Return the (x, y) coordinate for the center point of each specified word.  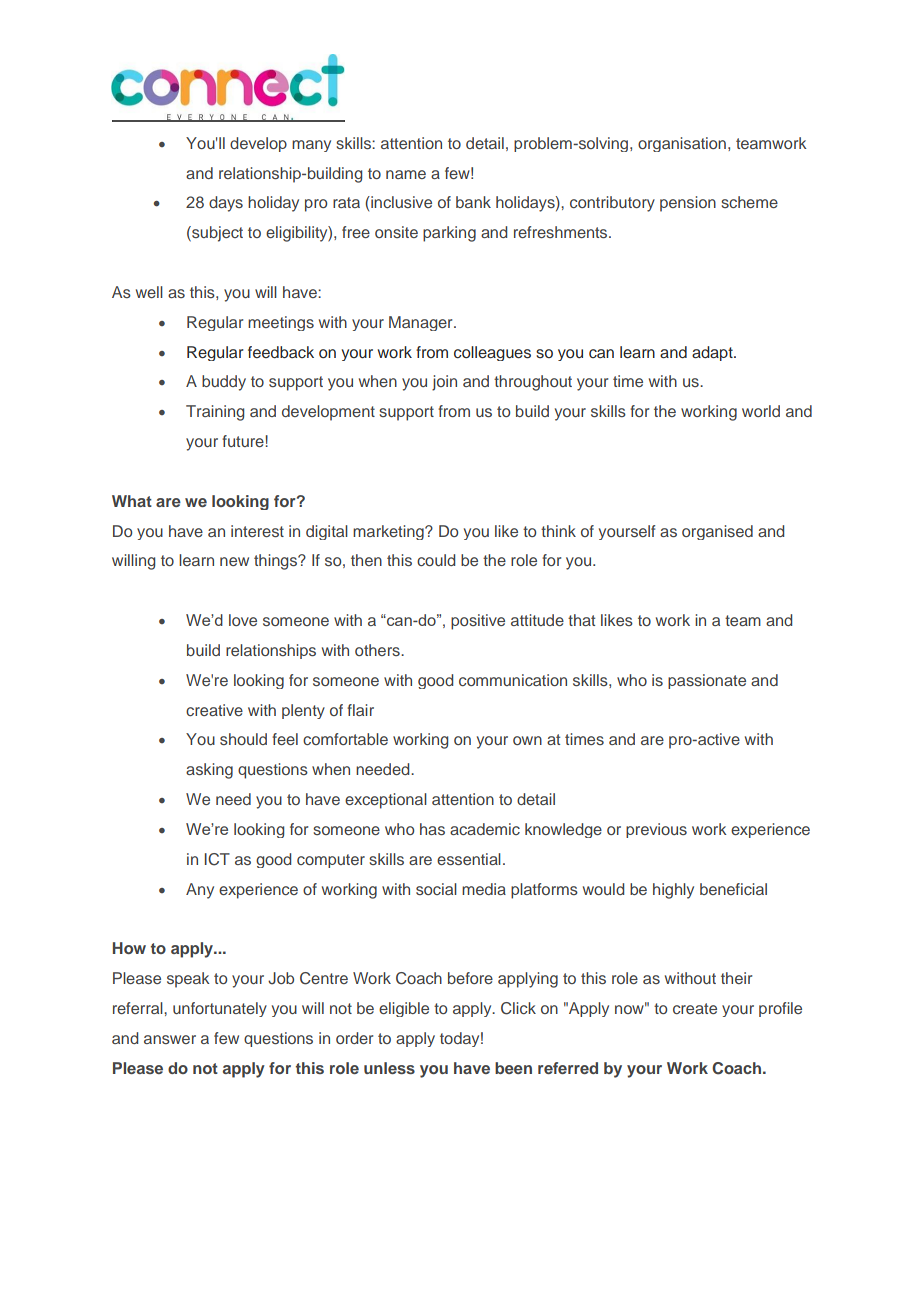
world (761, 411)
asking (209, 771)
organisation (682, 144)
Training (215, 413)
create (695, 1008)
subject (216, 234)
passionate (707, 681)
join (444, 383)
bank (473, 202)
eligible (404, 1009)
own (527, 740)
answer (170, 1039)
